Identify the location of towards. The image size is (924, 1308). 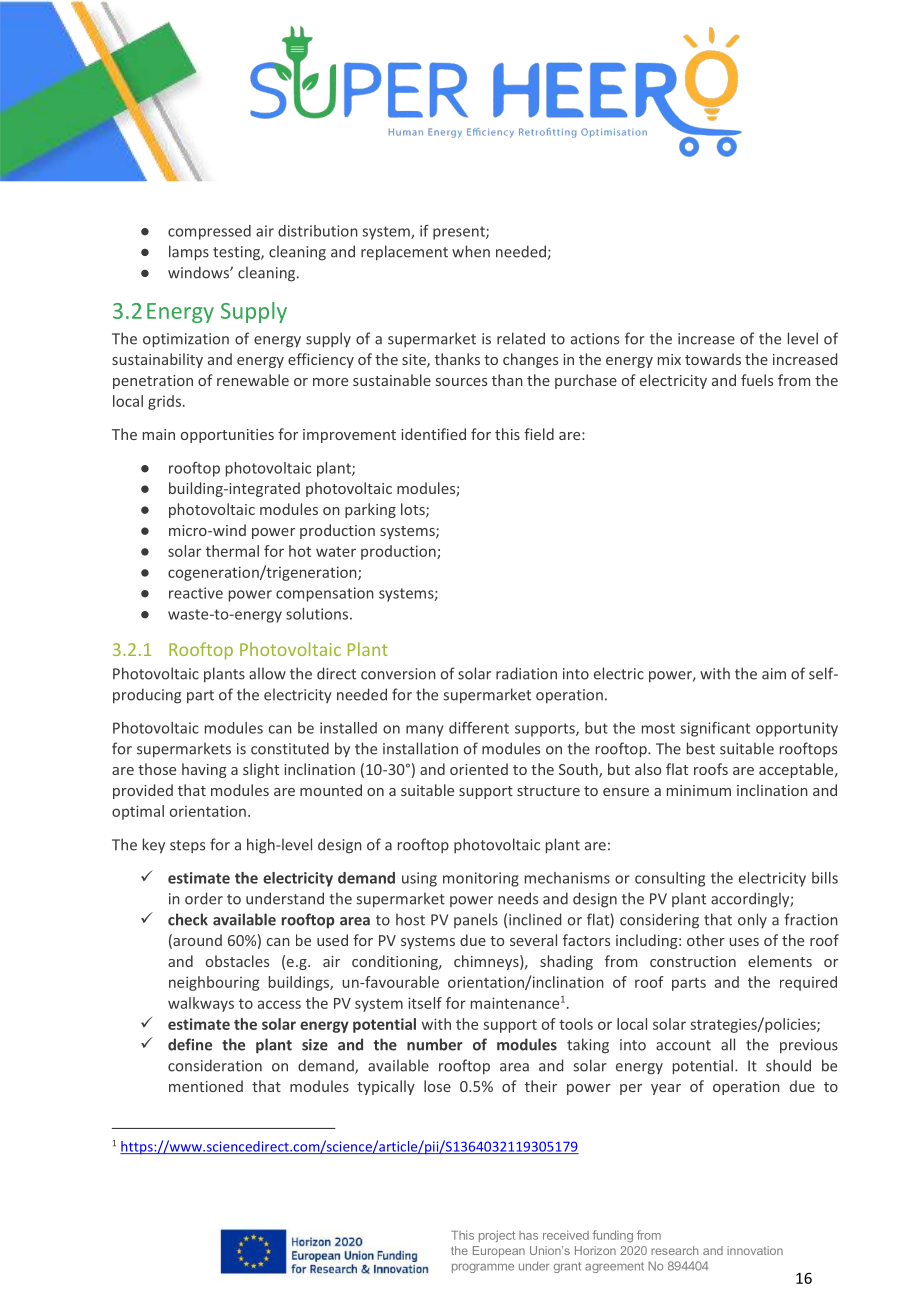
(713, 359).
